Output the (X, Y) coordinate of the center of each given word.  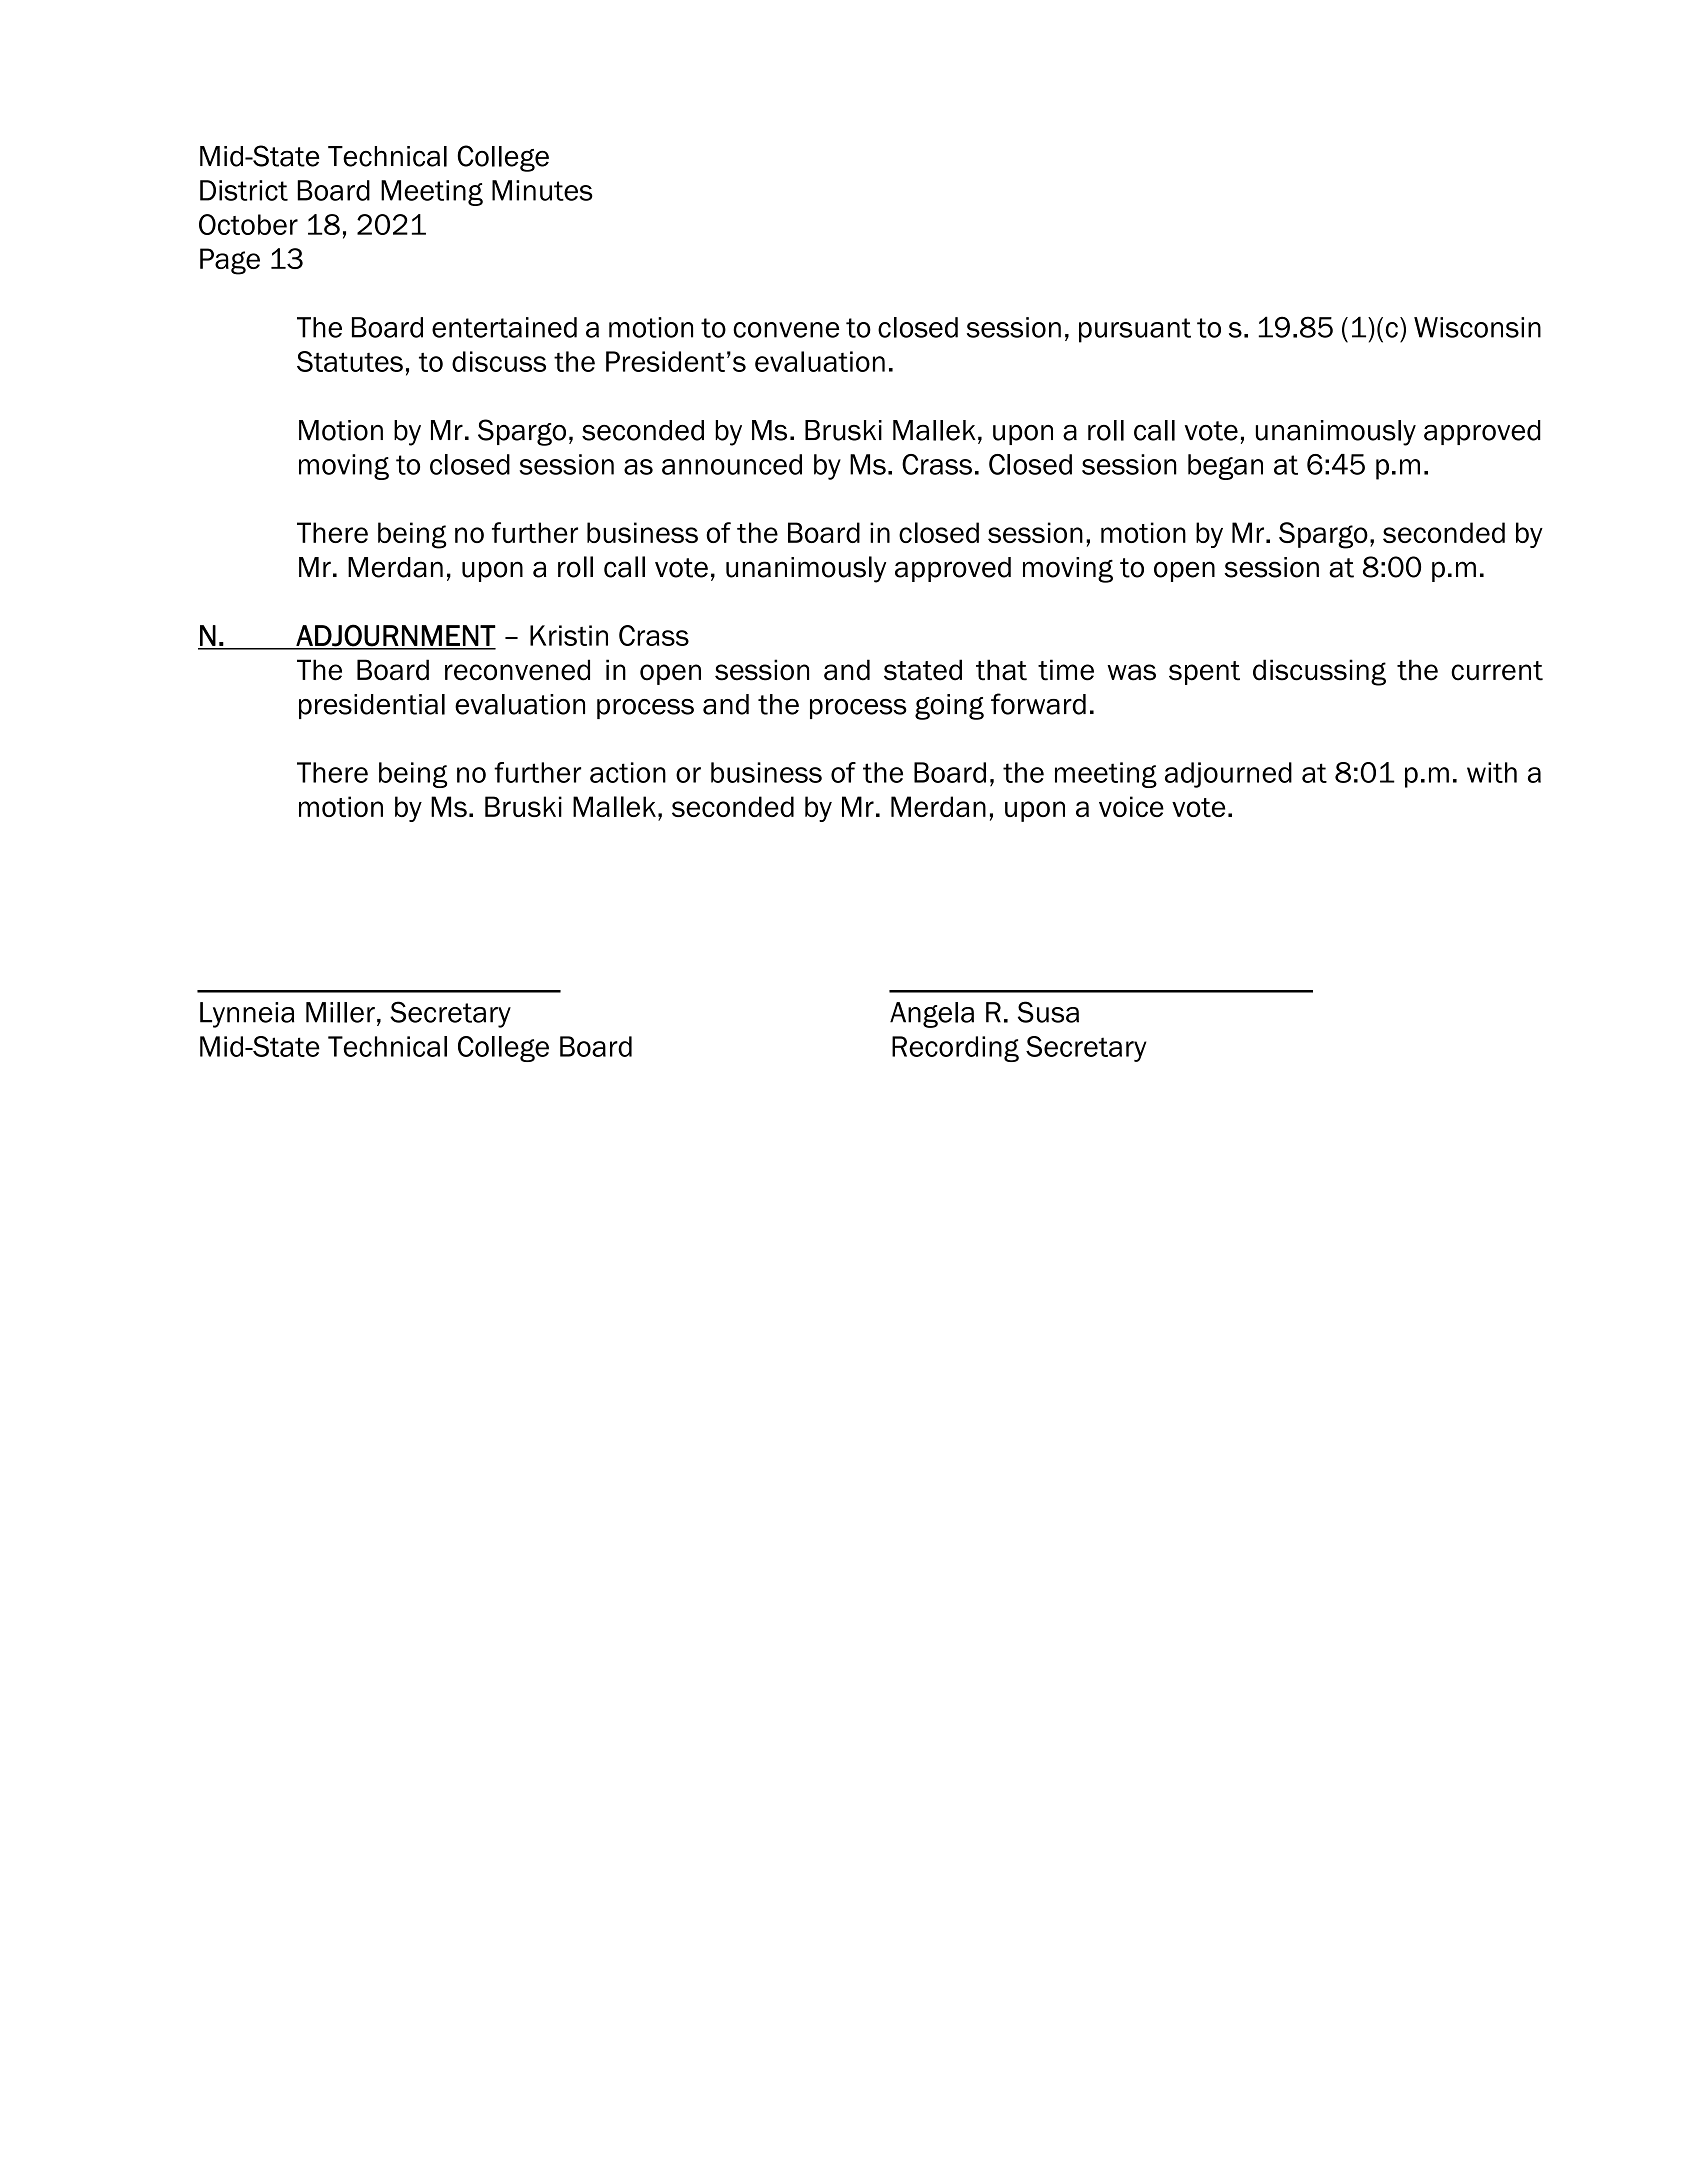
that (1001, 670)
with (1492, 772)
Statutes (350, 361)
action (628, 772)
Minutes (542, 190)
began (1225, 467)
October (248, 224)
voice (1131, 806)
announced (732, 464)
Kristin (569, 635)
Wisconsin (1477, 327)
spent (1204, 673)
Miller (340, 1012)
